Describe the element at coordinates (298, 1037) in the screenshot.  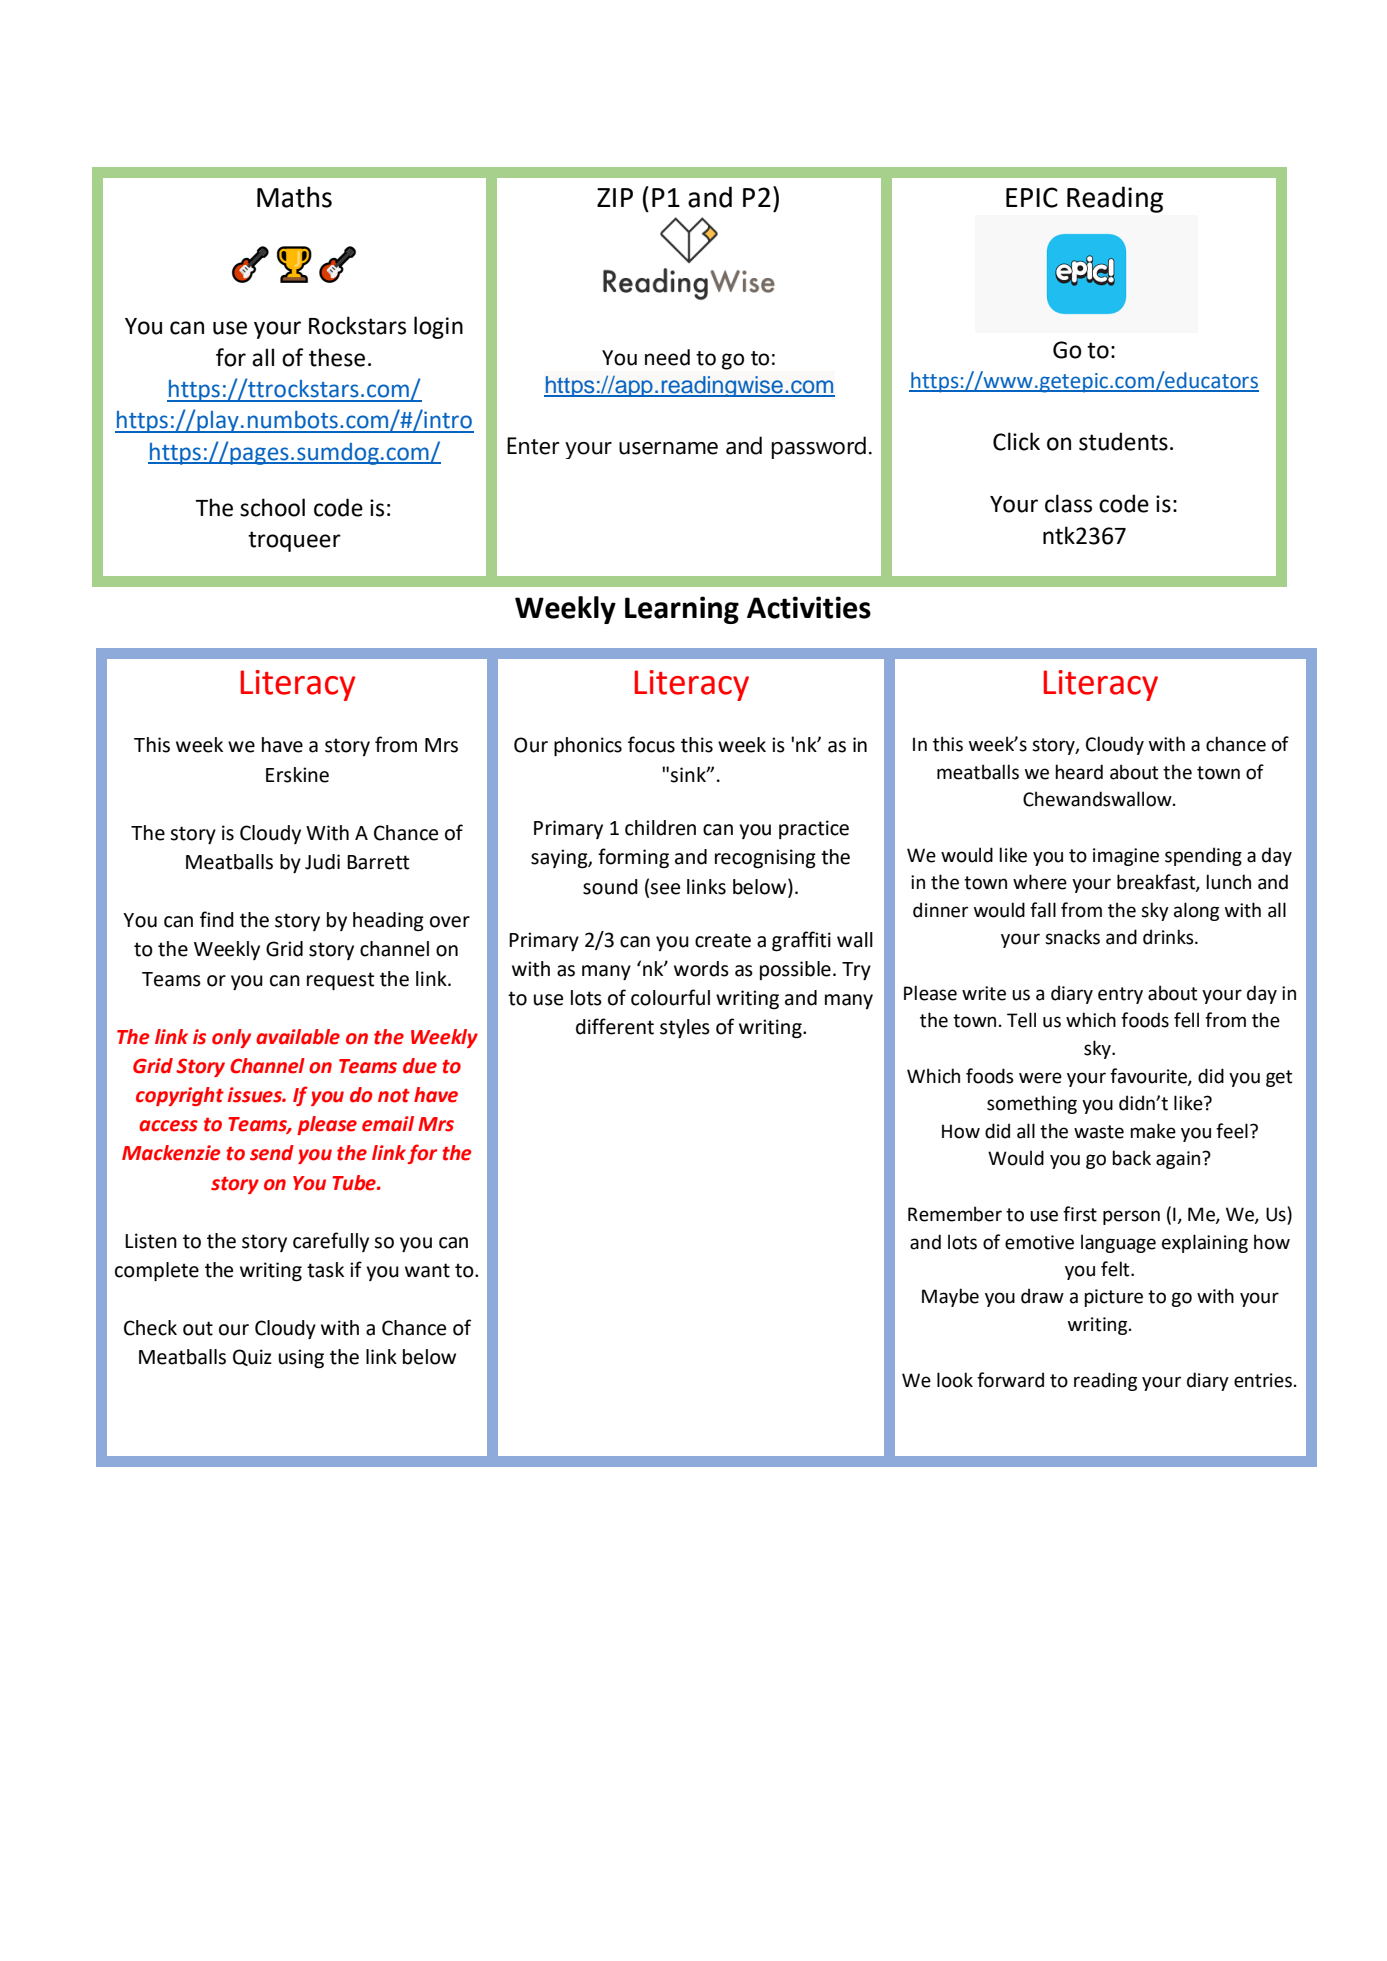
I see `available` at that location.
